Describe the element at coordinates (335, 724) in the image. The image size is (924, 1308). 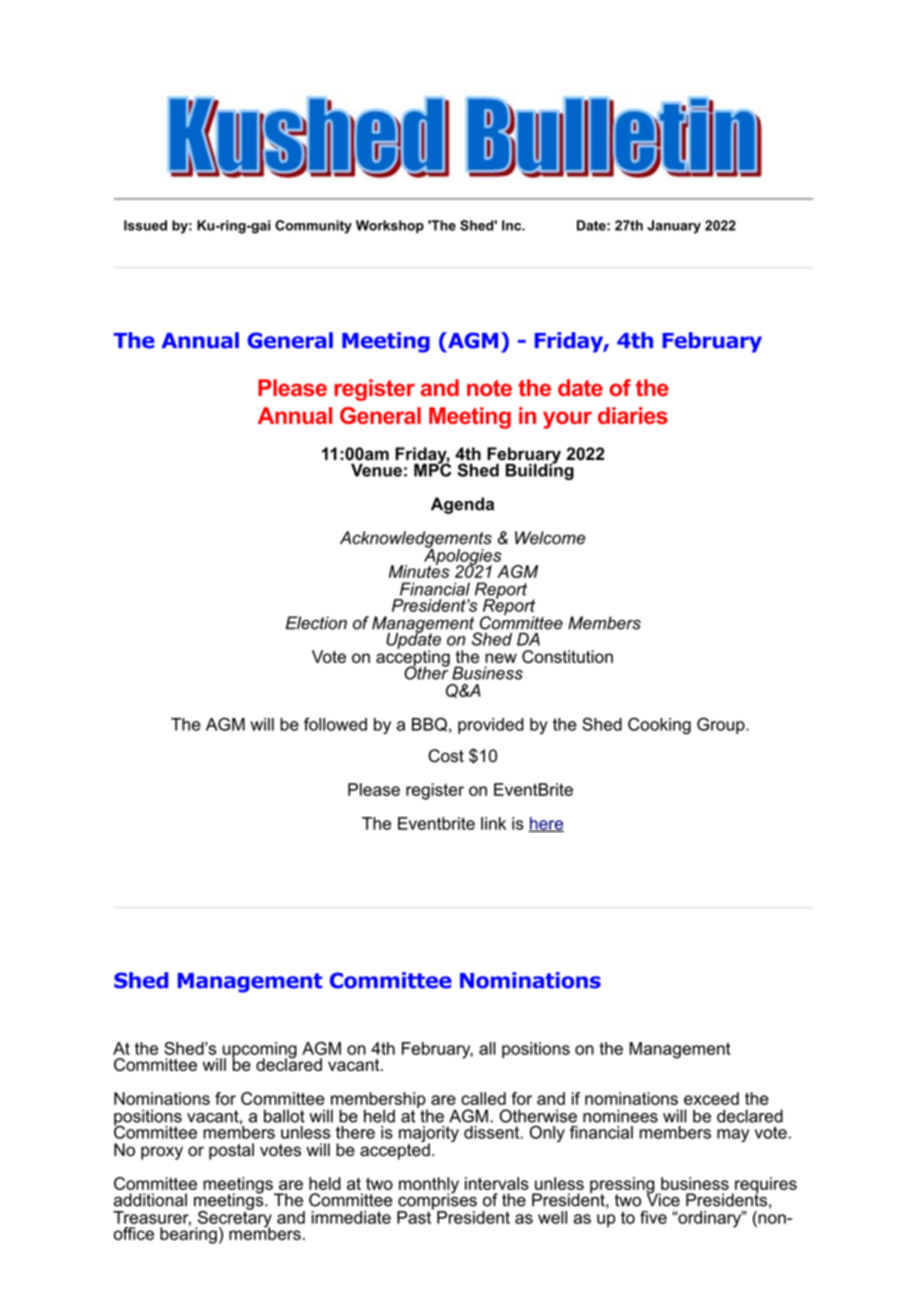
I see `followed` at that location.
